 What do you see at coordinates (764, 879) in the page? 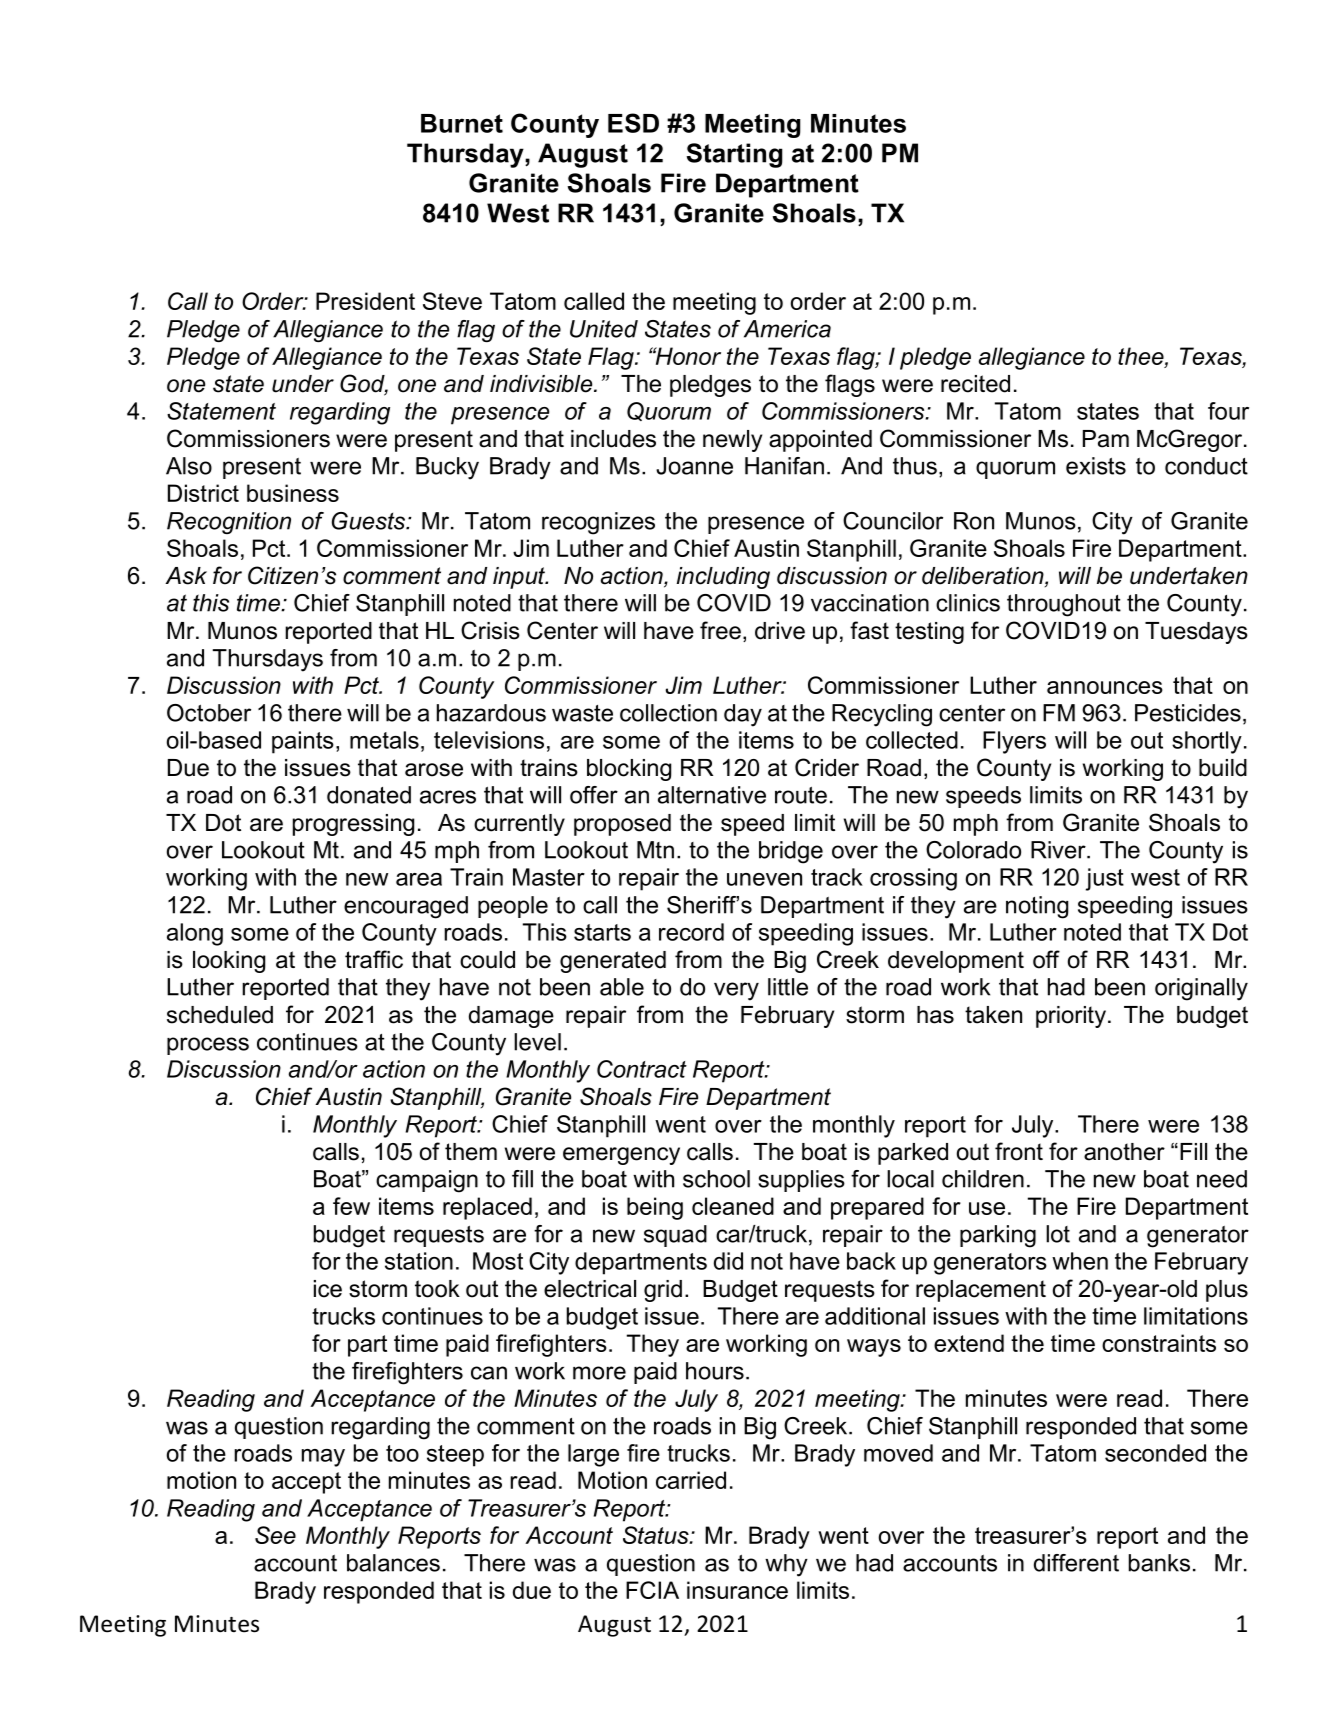
I see `uneven` at bounding box center [764, 879].
